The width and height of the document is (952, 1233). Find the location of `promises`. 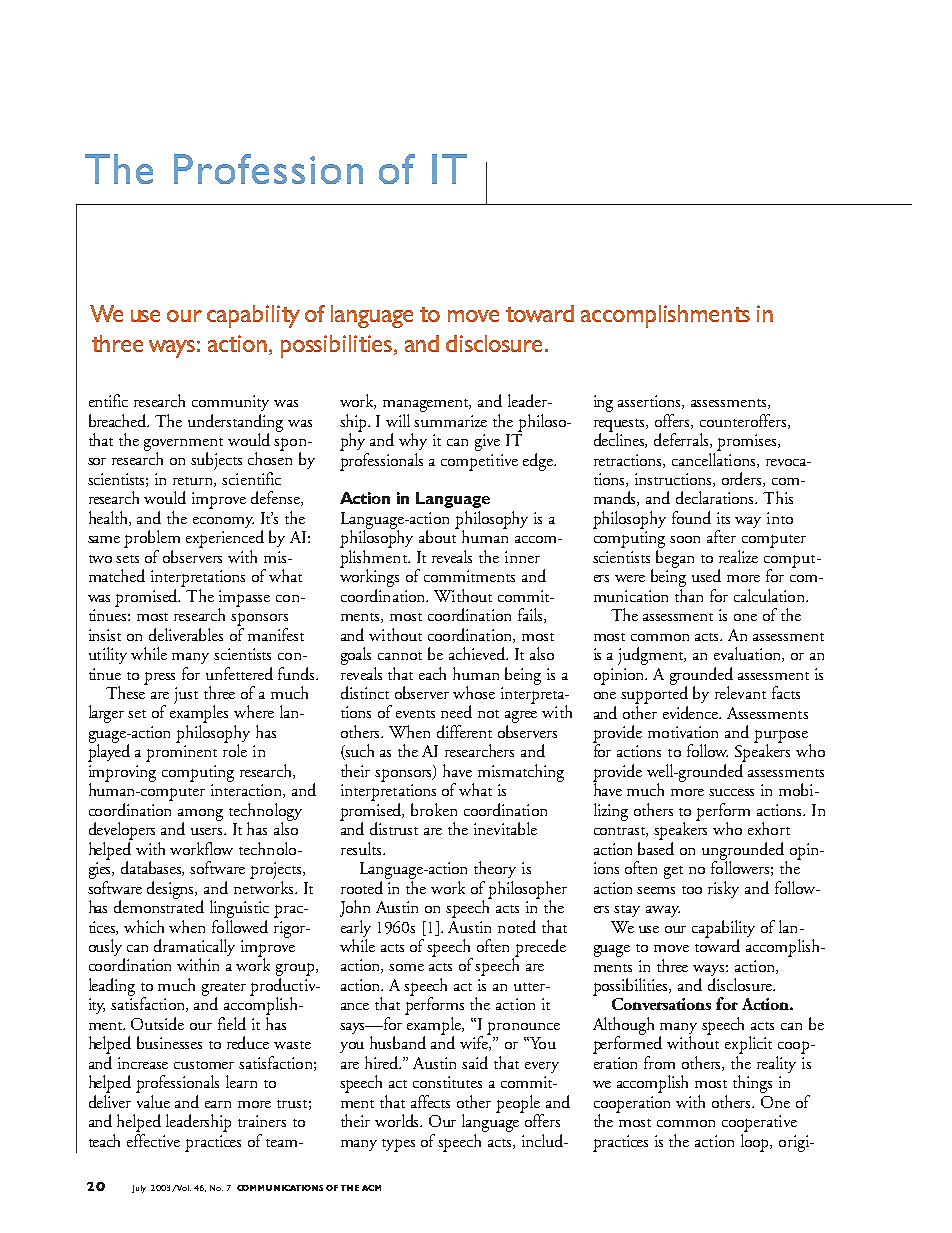

promises is located at coordinates (748, 442).
